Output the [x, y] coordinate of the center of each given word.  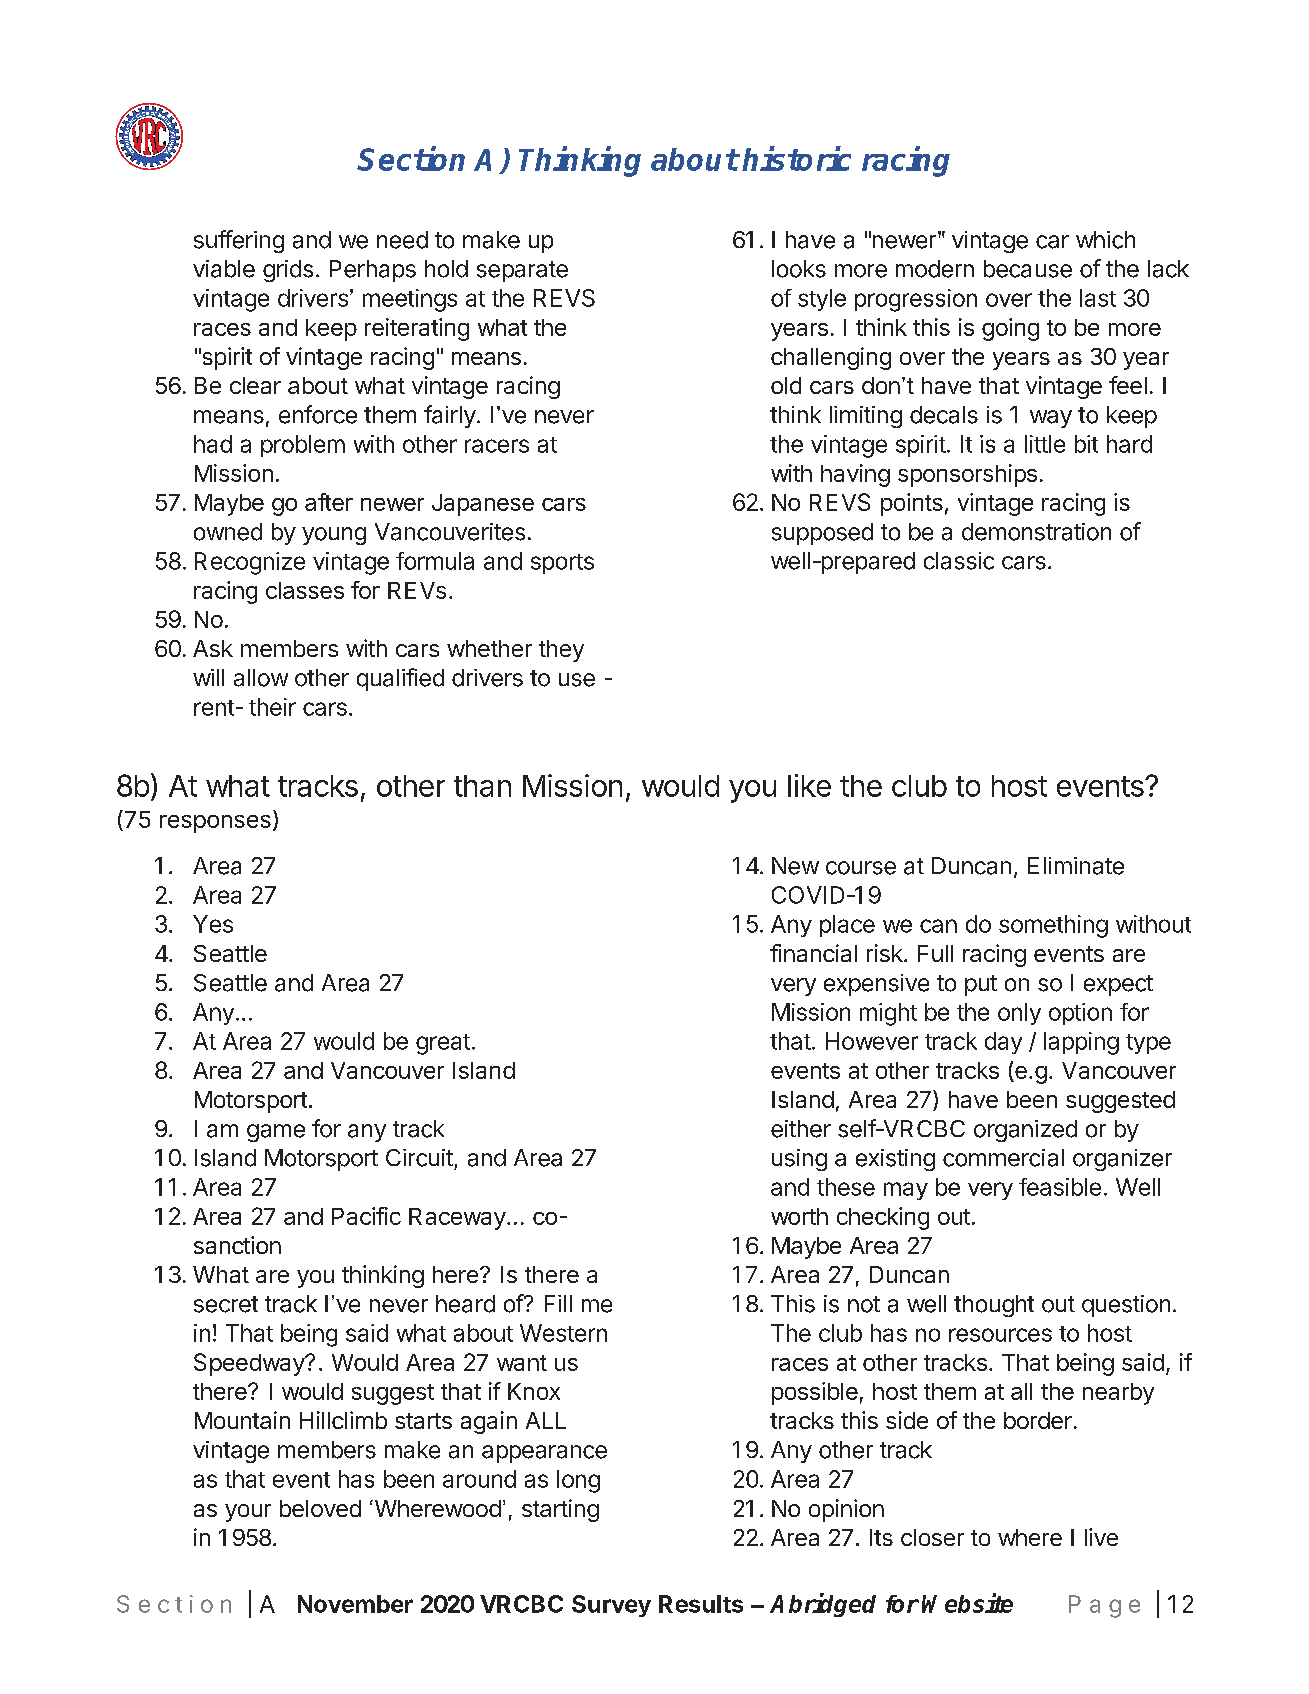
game [276, 1133]
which [1105, 240]
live [1101, 1537]
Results [701, 1604]
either [801, 1129]
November [355, 1604]
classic [959, 561]
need [402, 240]
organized [1025, 1131]
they [561, 651]
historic [796, 158]
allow [261, 678]
